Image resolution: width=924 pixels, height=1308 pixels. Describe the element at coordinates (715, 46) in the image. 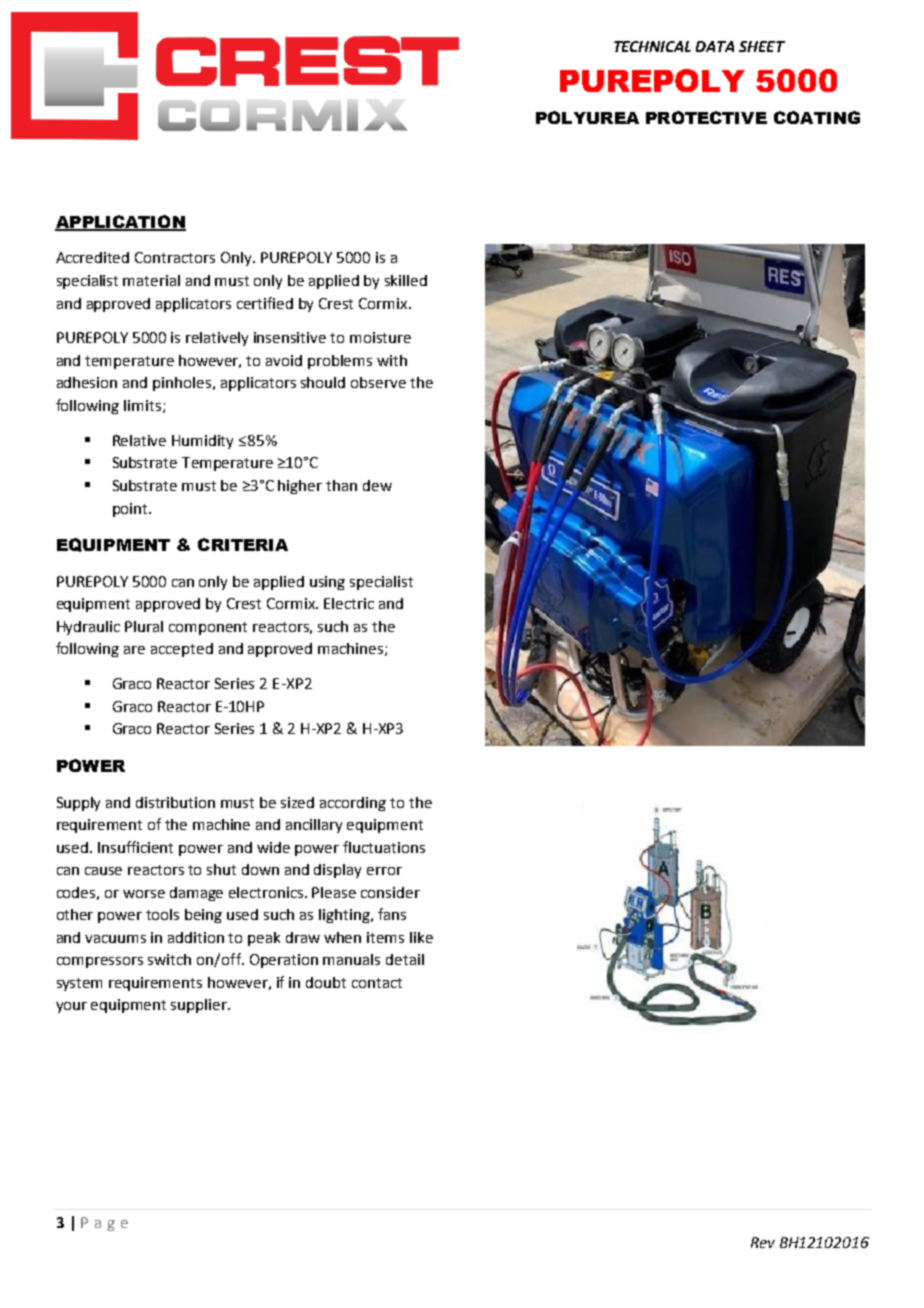

I see `DATA` at that location.
